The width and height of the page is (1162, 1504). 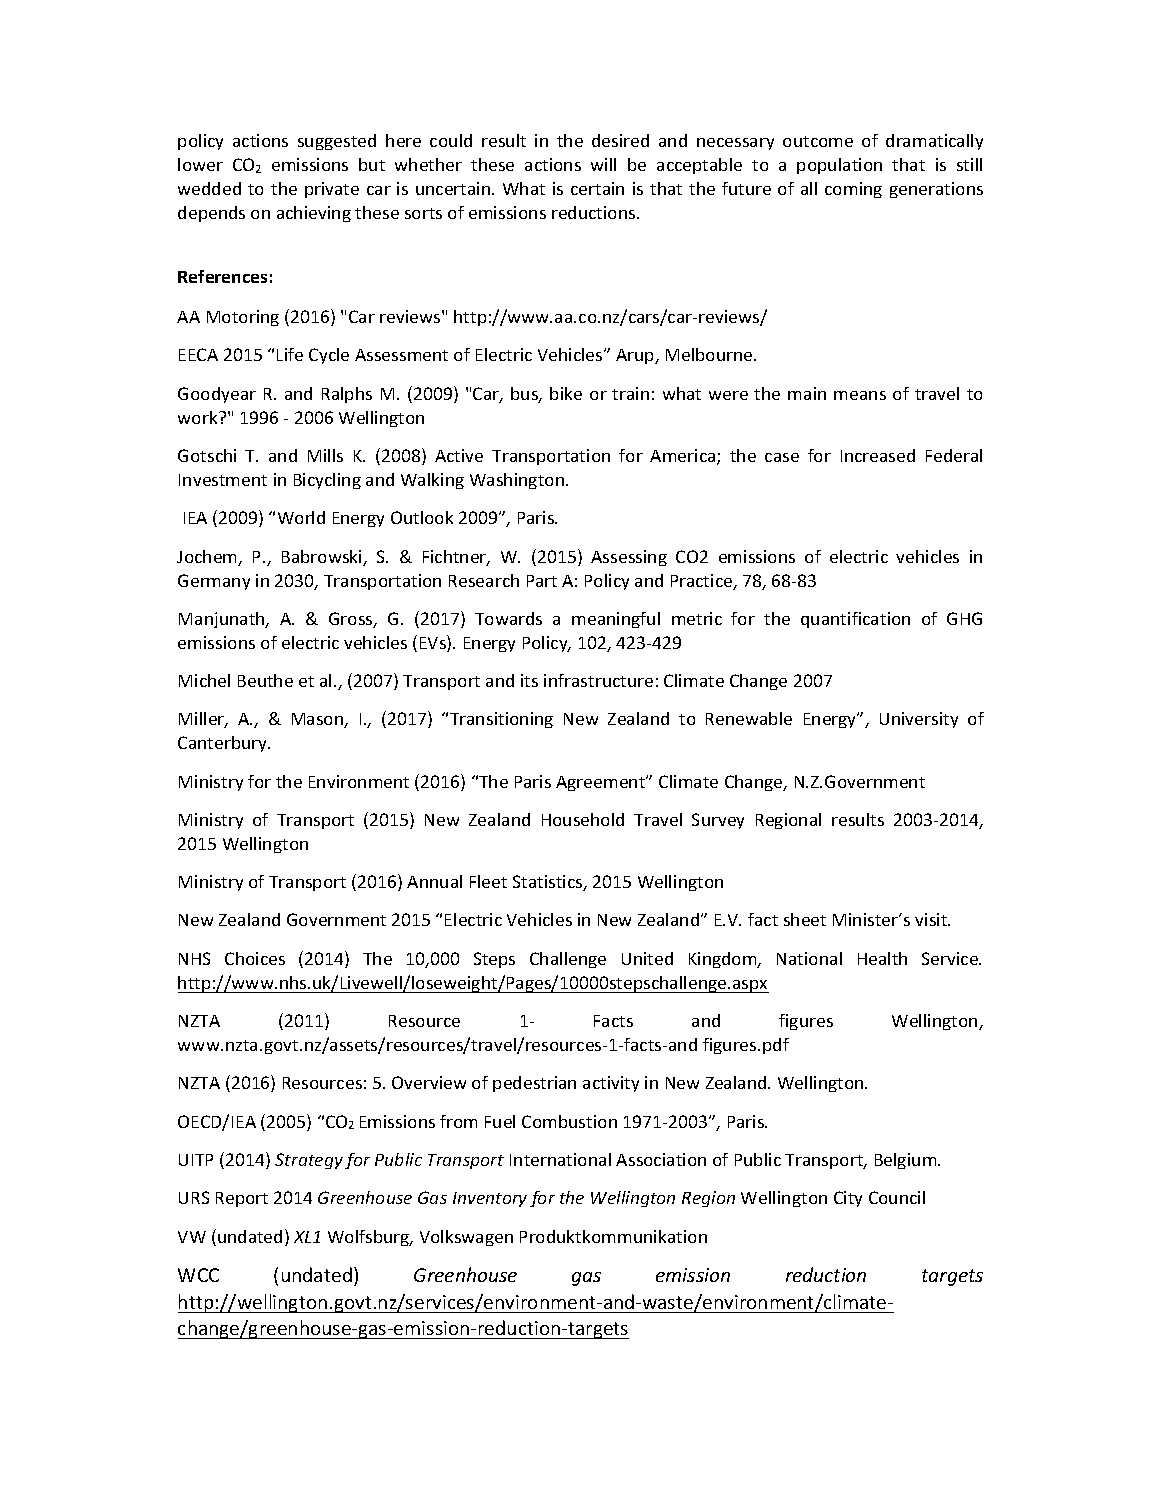 What do you see at coordinates (853, 190) in the page?
I see `coming` at bounding box center [853, 190].
